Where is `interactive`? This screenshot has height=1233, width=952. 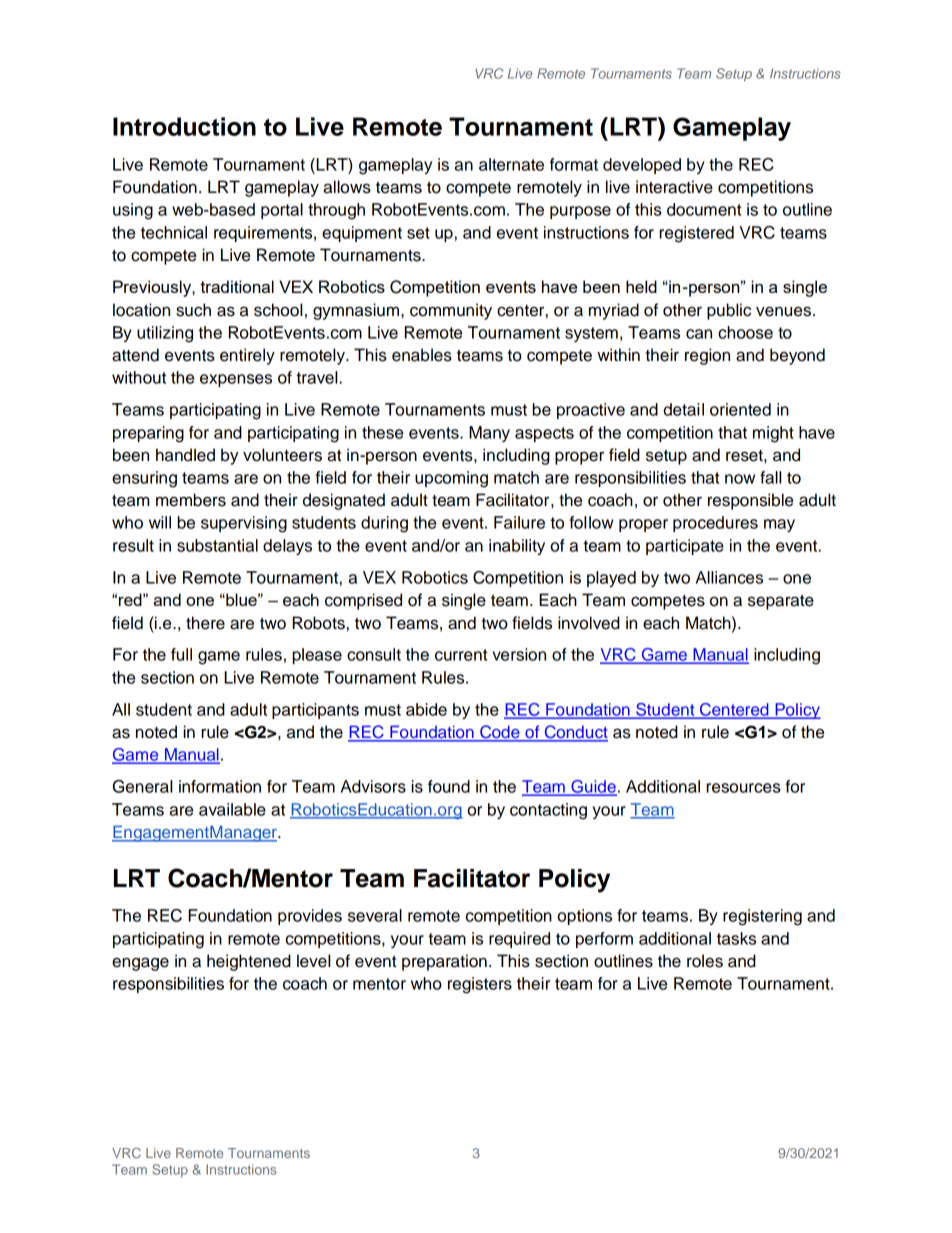
interactive is located at coordinates (674, 187).
